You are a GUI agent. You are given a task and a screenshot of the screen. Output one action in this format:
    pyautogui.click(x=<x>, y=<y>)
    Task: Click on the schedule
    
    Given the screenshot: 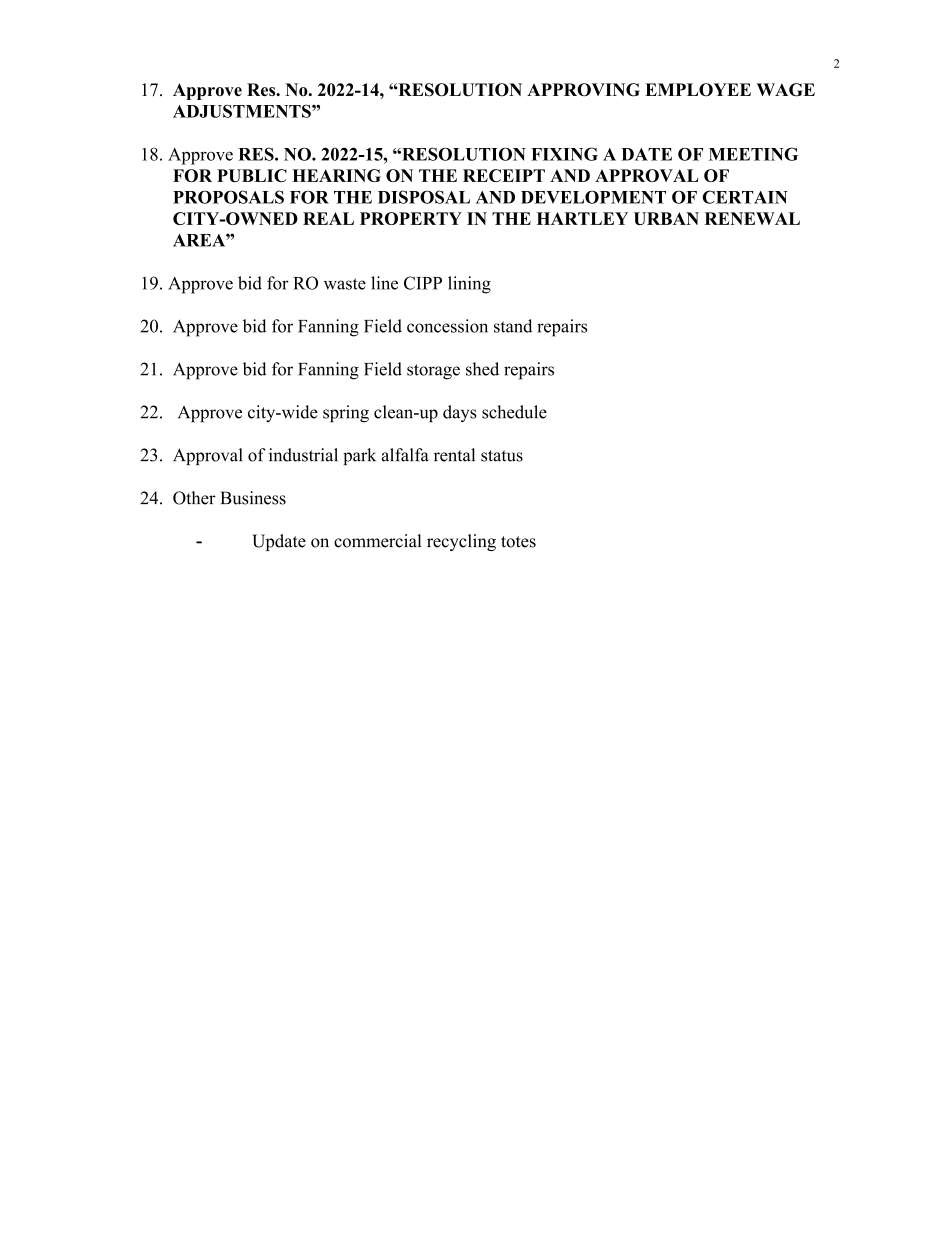 What is the action you would take?
    pyautogui.click(x=514, y=412)
